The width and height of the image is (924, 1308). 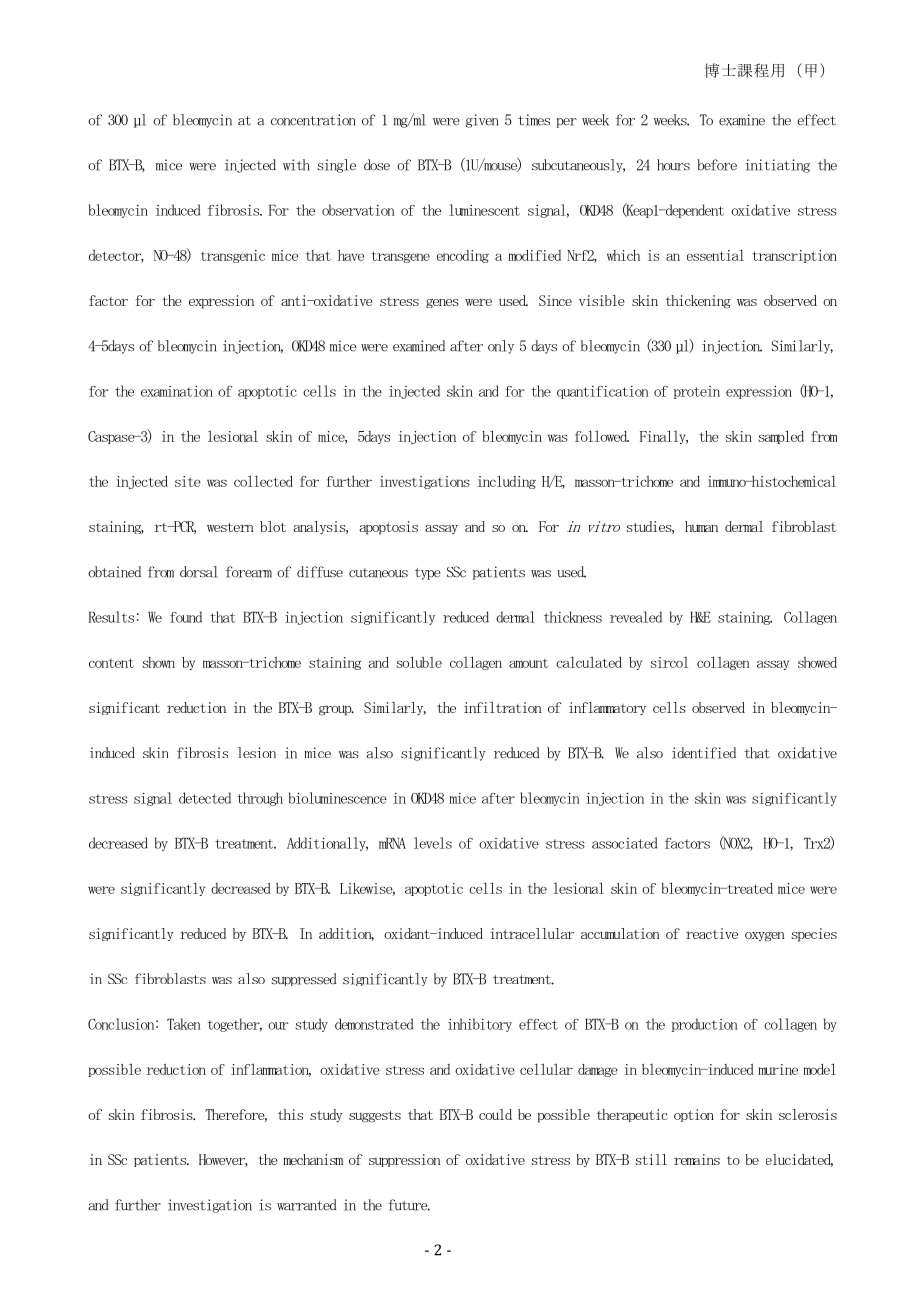 I want to click on with, so click(x=296, y=165).
